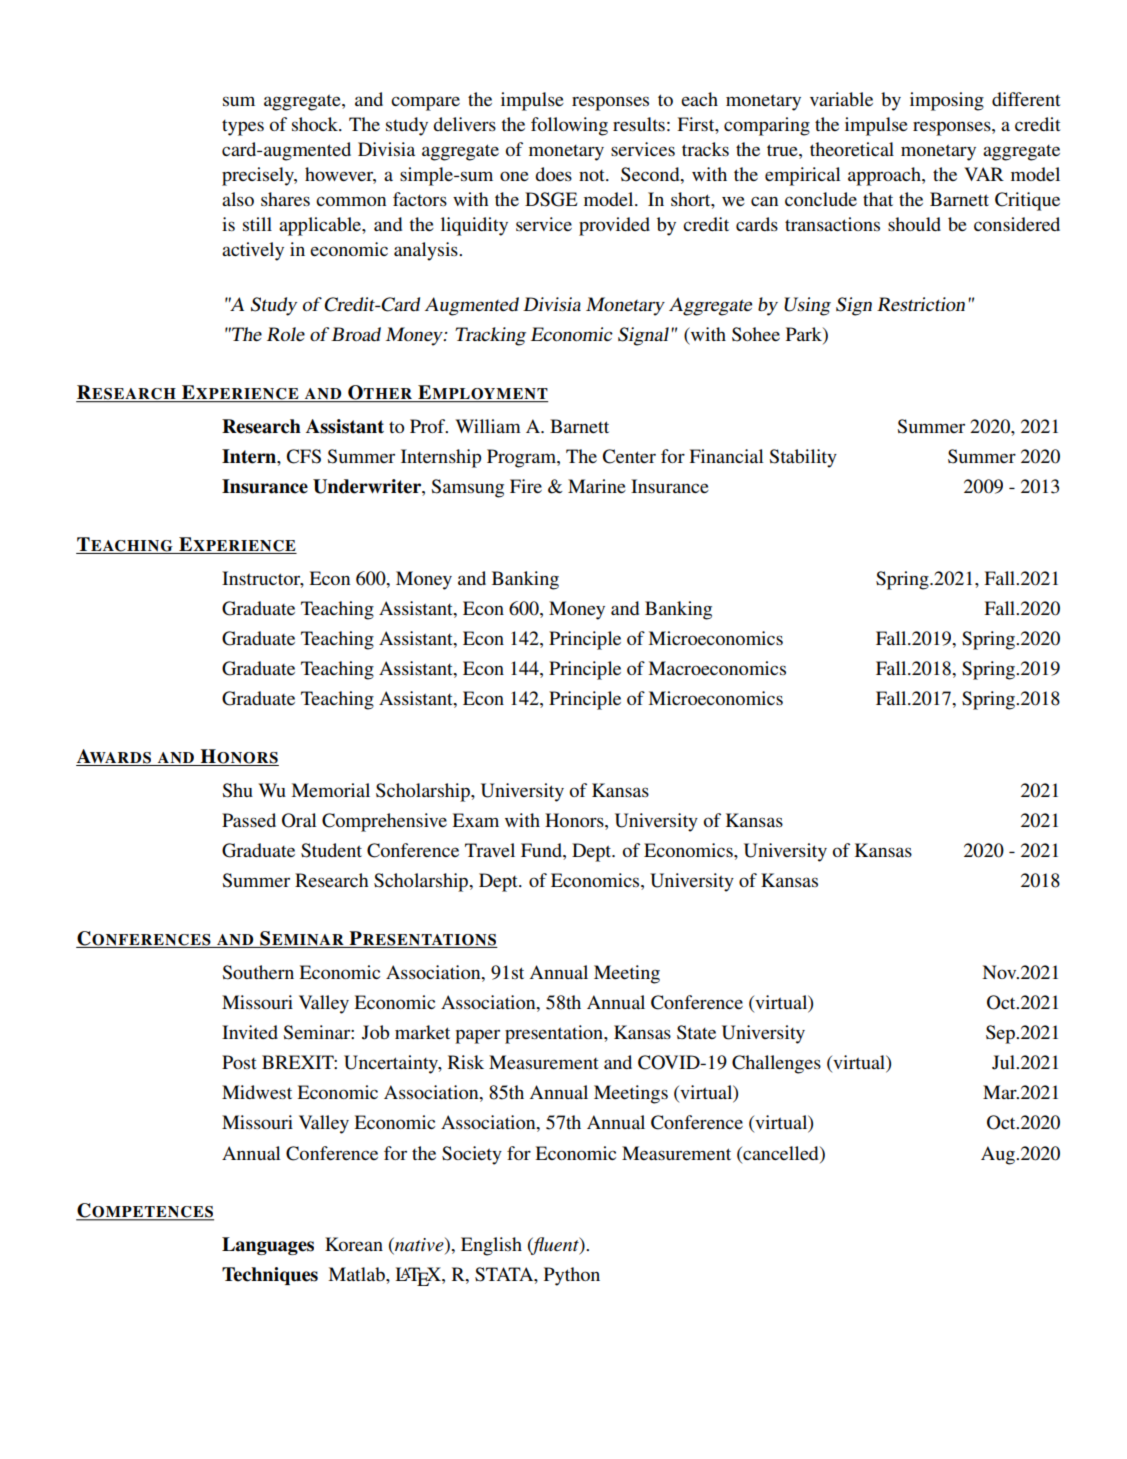 This screenshot has width=1127, height=1459. I want to click on Python, so click(572, 1276).
